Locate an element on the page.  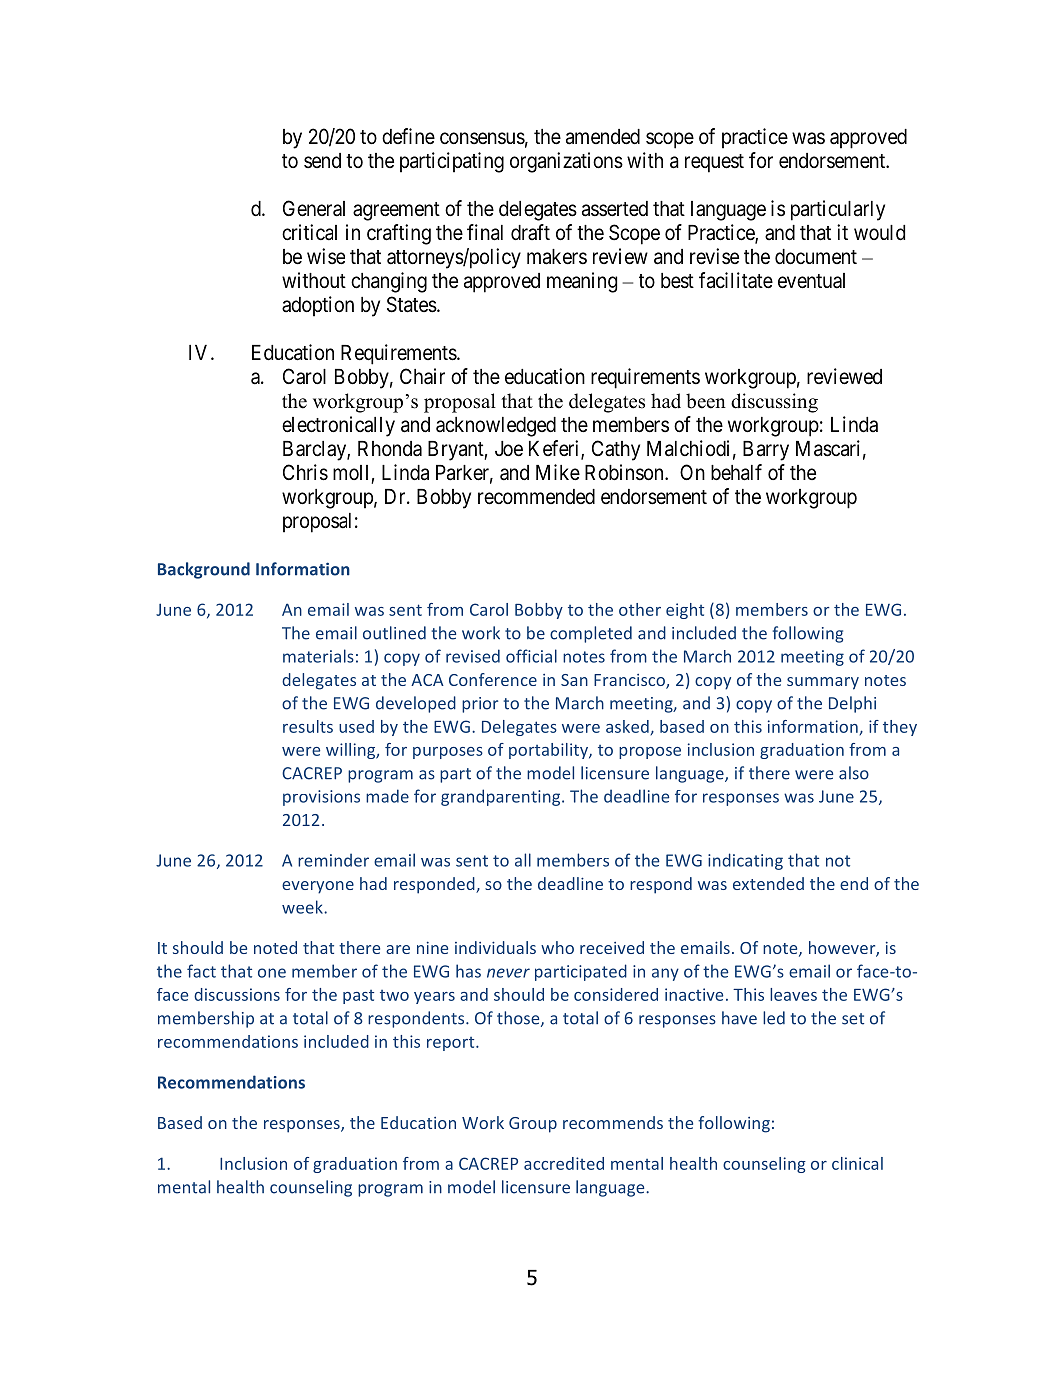
extended is located at coordinates (768, 883).
